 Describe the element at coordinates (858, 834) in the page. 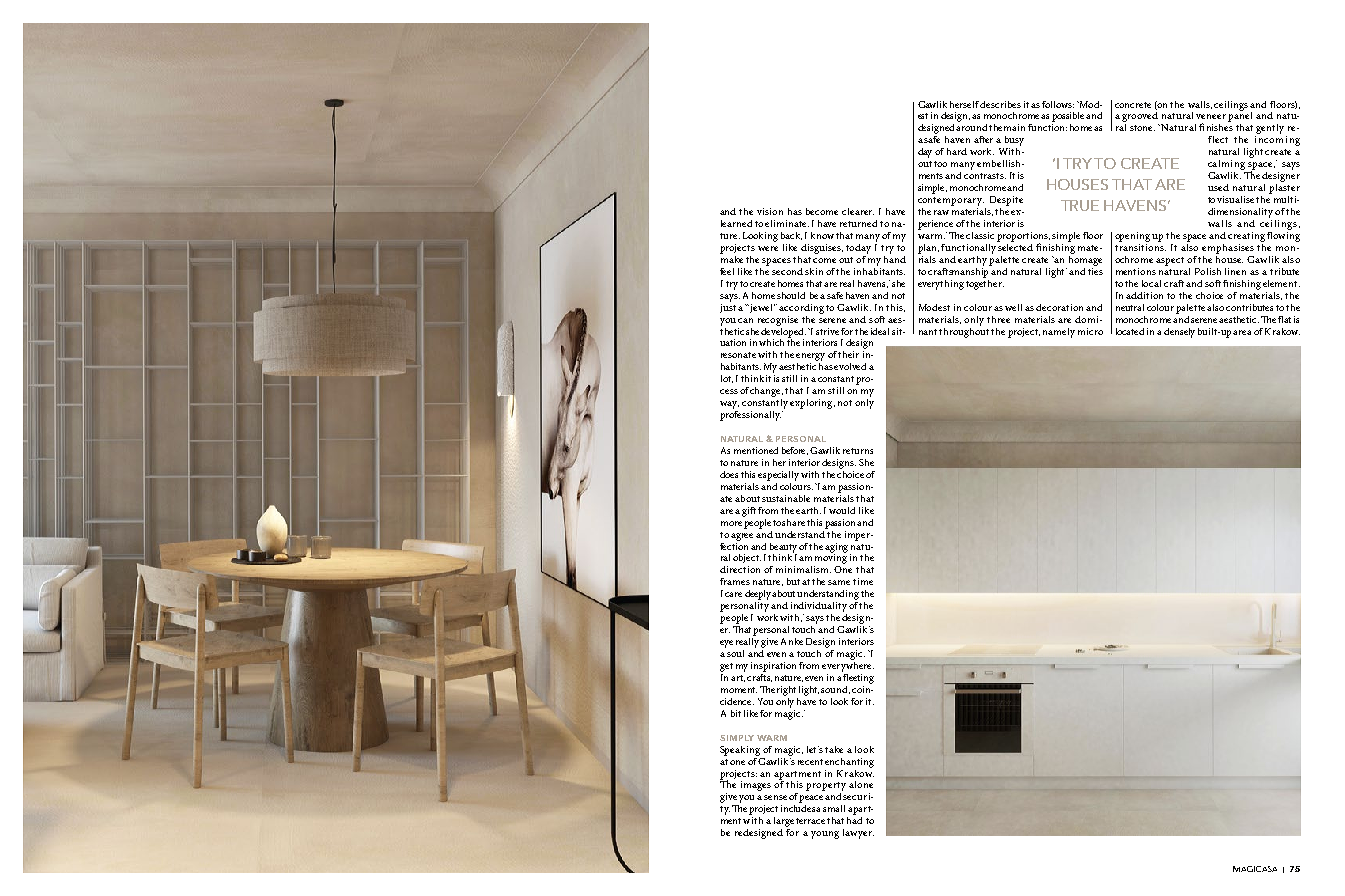

I see `lawyer` at that location.
